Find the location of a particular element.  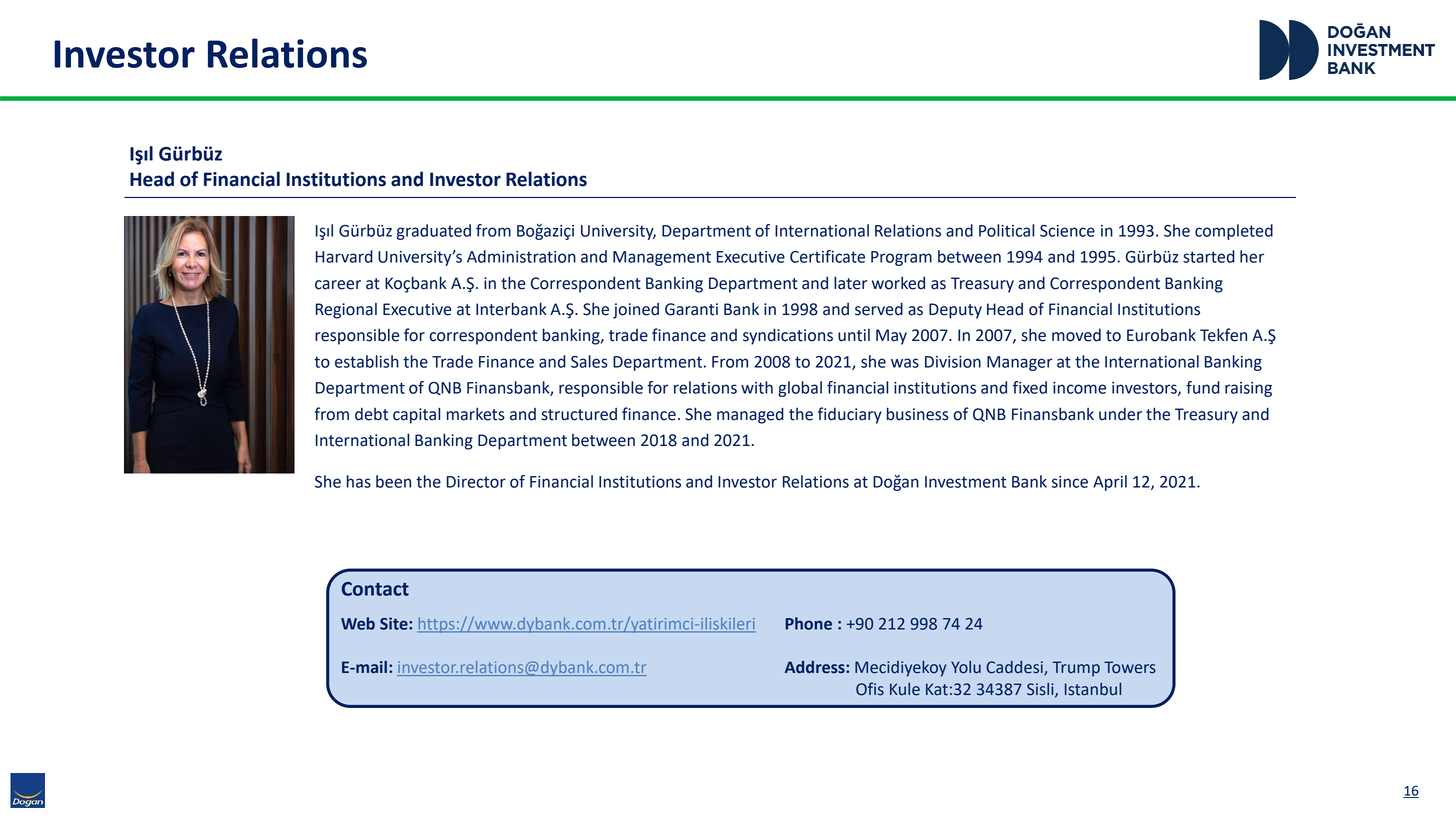

started is located at coordinates (1209, 256).
